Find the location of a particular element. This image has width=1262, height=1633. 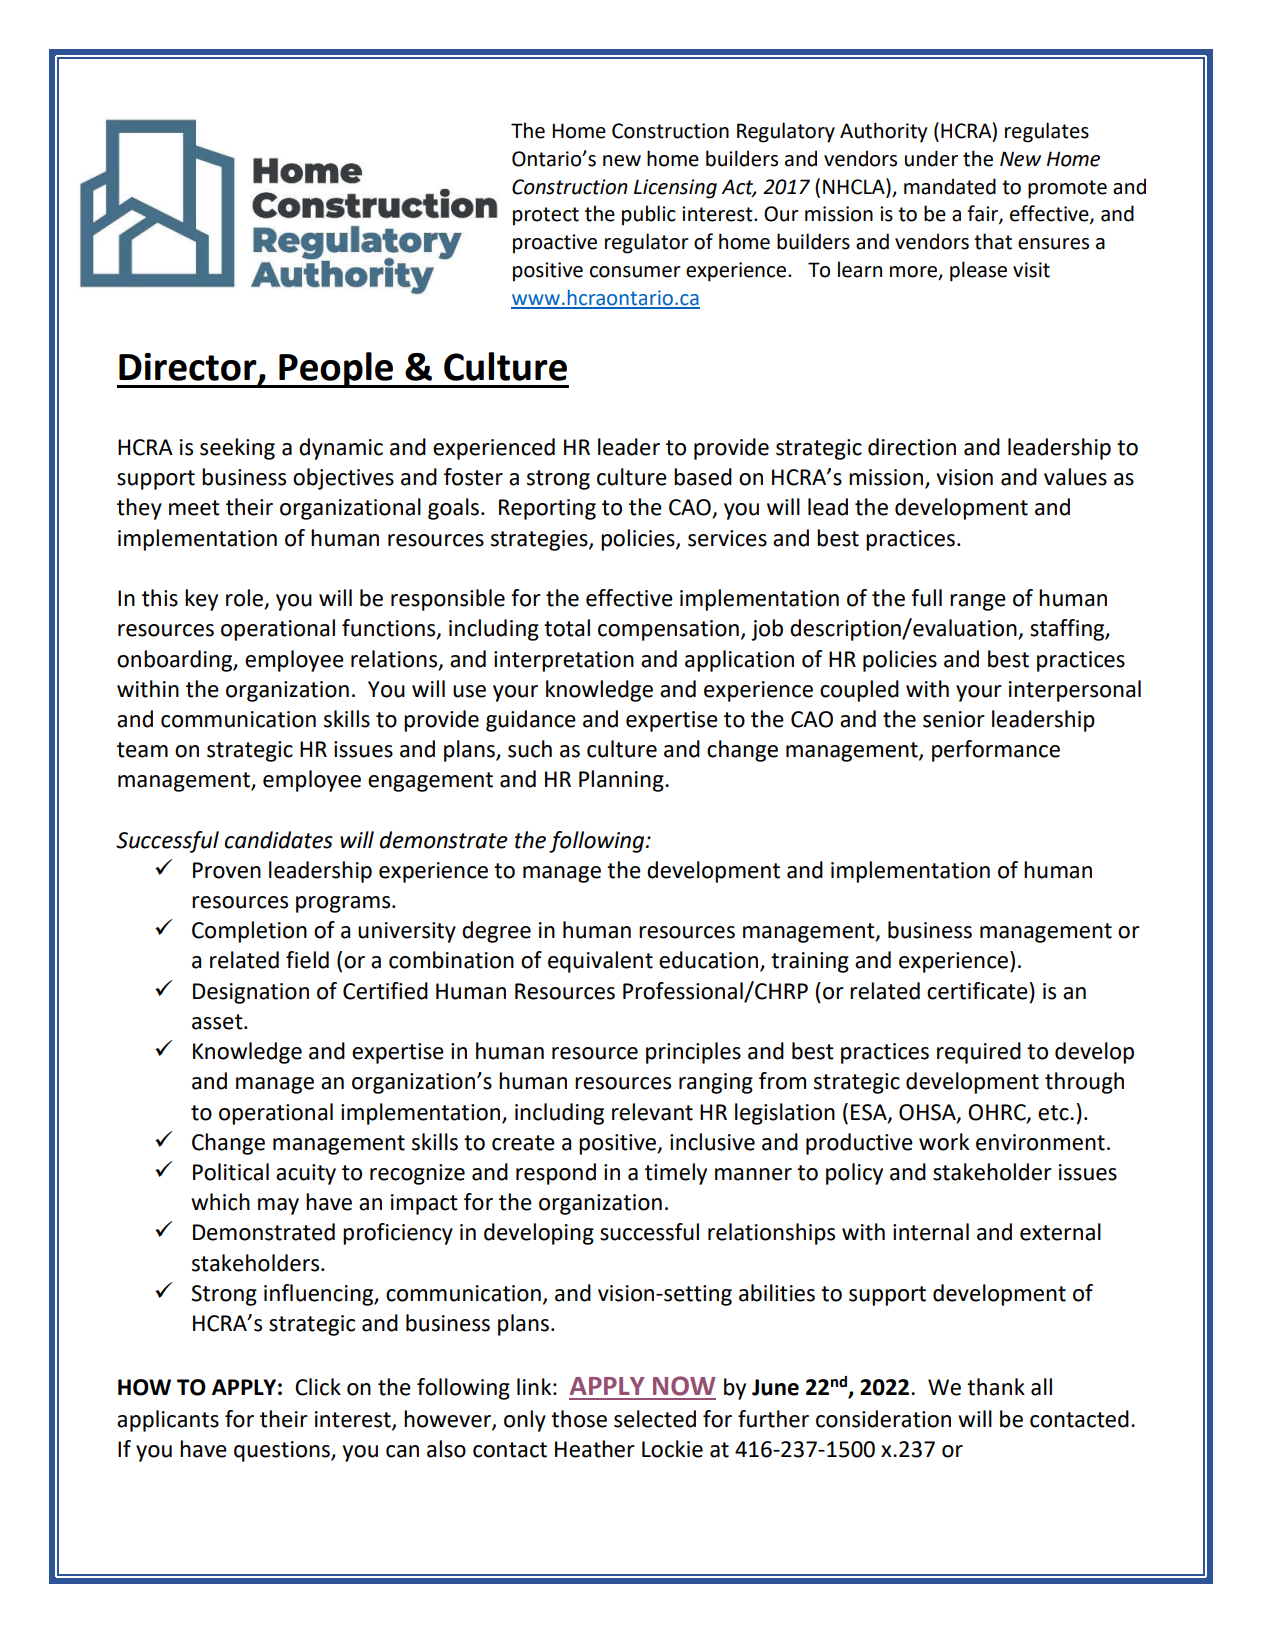

those is located at coordinates (579, 1419).
